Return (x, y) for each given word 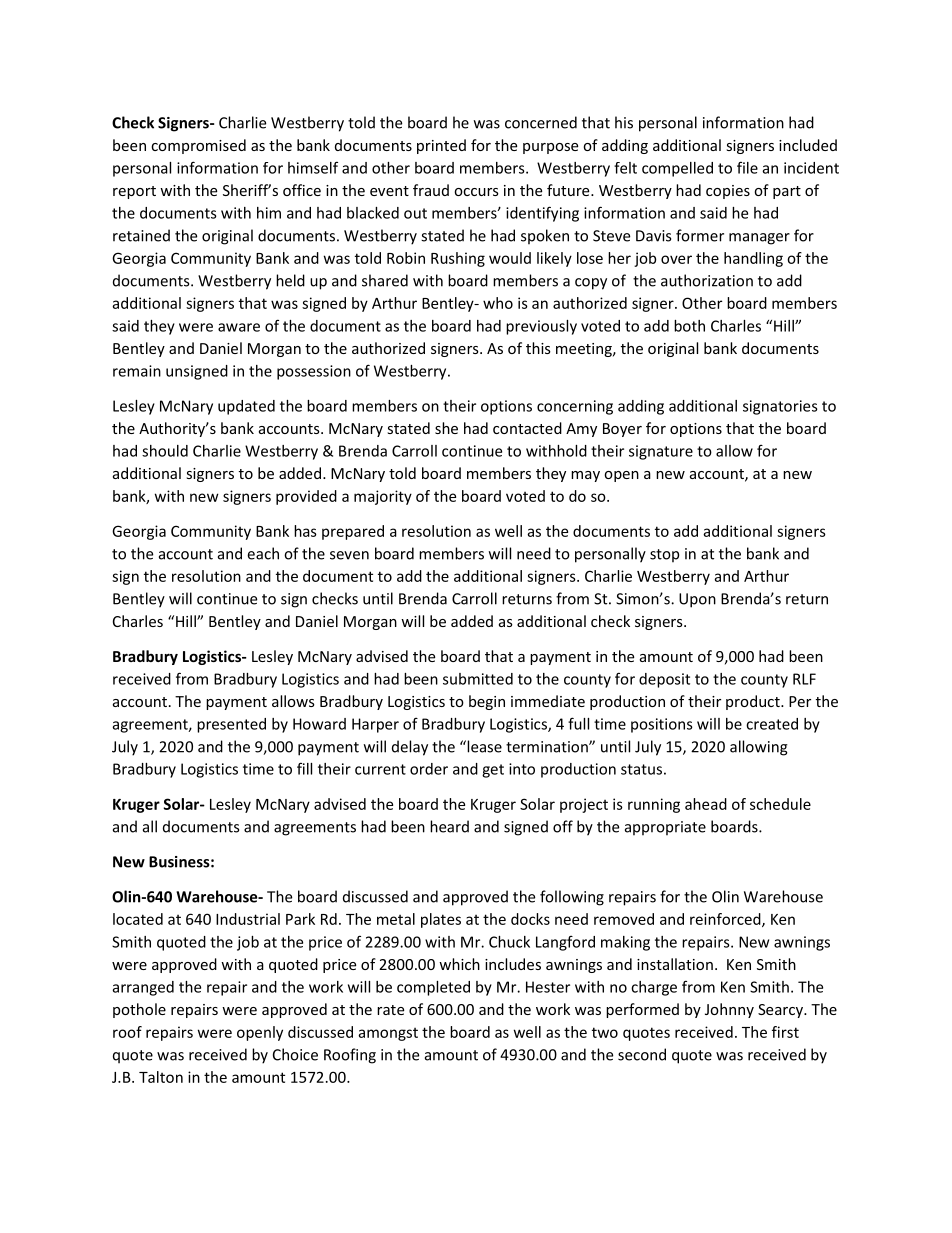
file (747, 167)
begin (487, 702)
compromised (198, 146)
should (165, 451)
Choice (295, 1054)
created (772, 724)
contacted (527, 428)
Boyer (622, 430)
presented (231, 725)
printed (441, 146)
